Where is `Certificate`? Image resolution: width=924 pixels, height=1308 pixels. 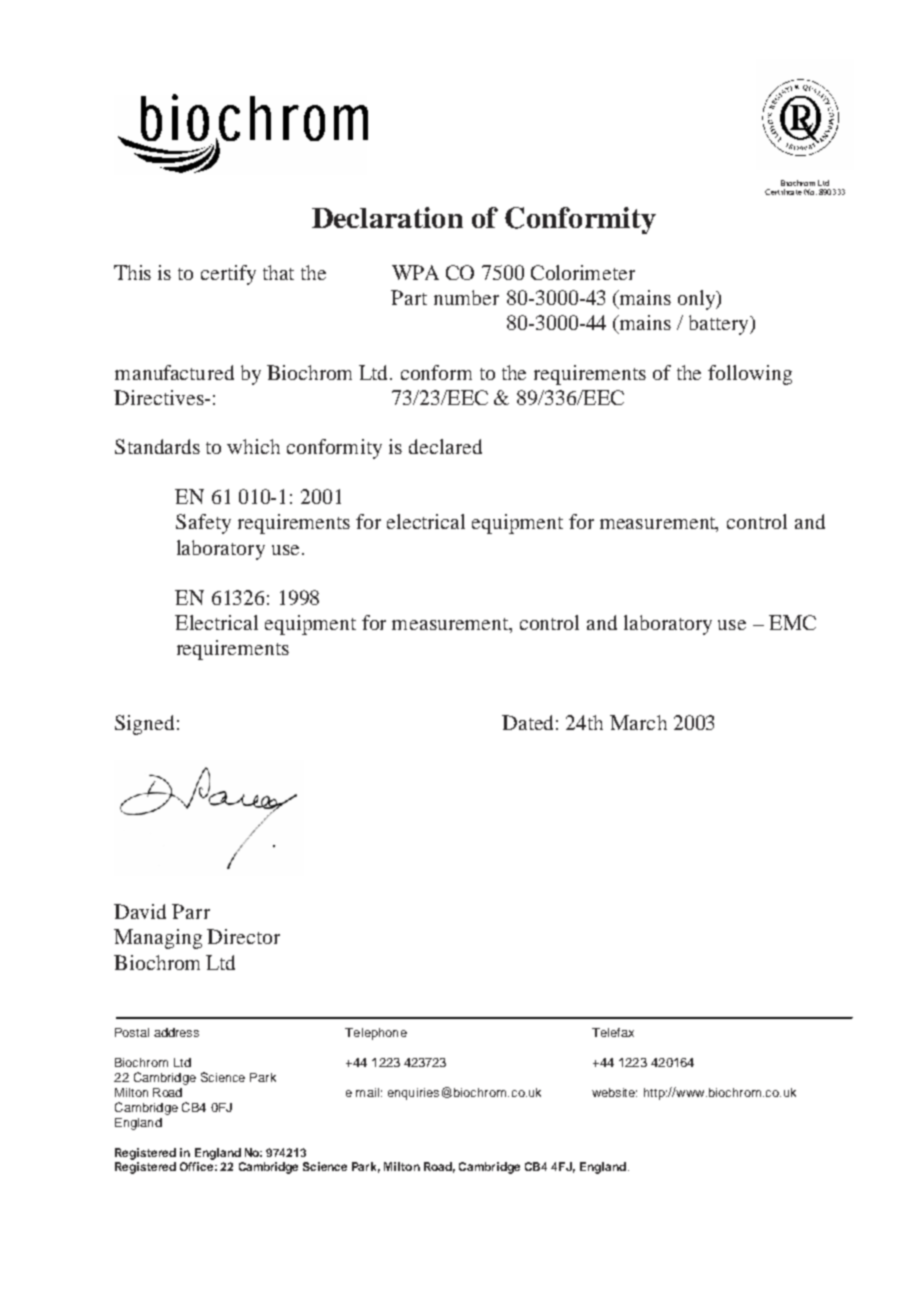 Certificate is located at coordinates (783, 192).
